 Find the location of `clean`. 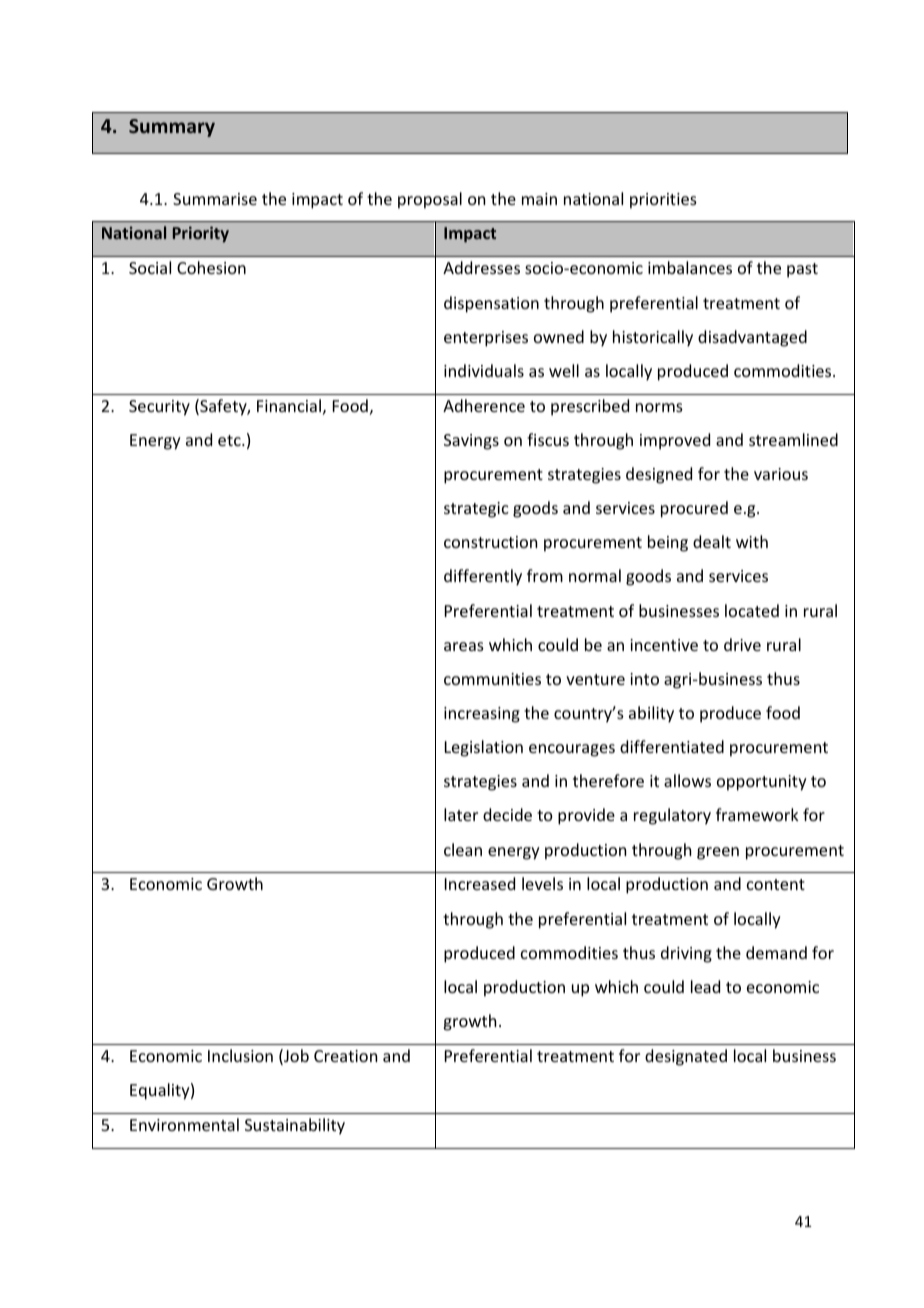

clean is located at coordinates (463, 849).
